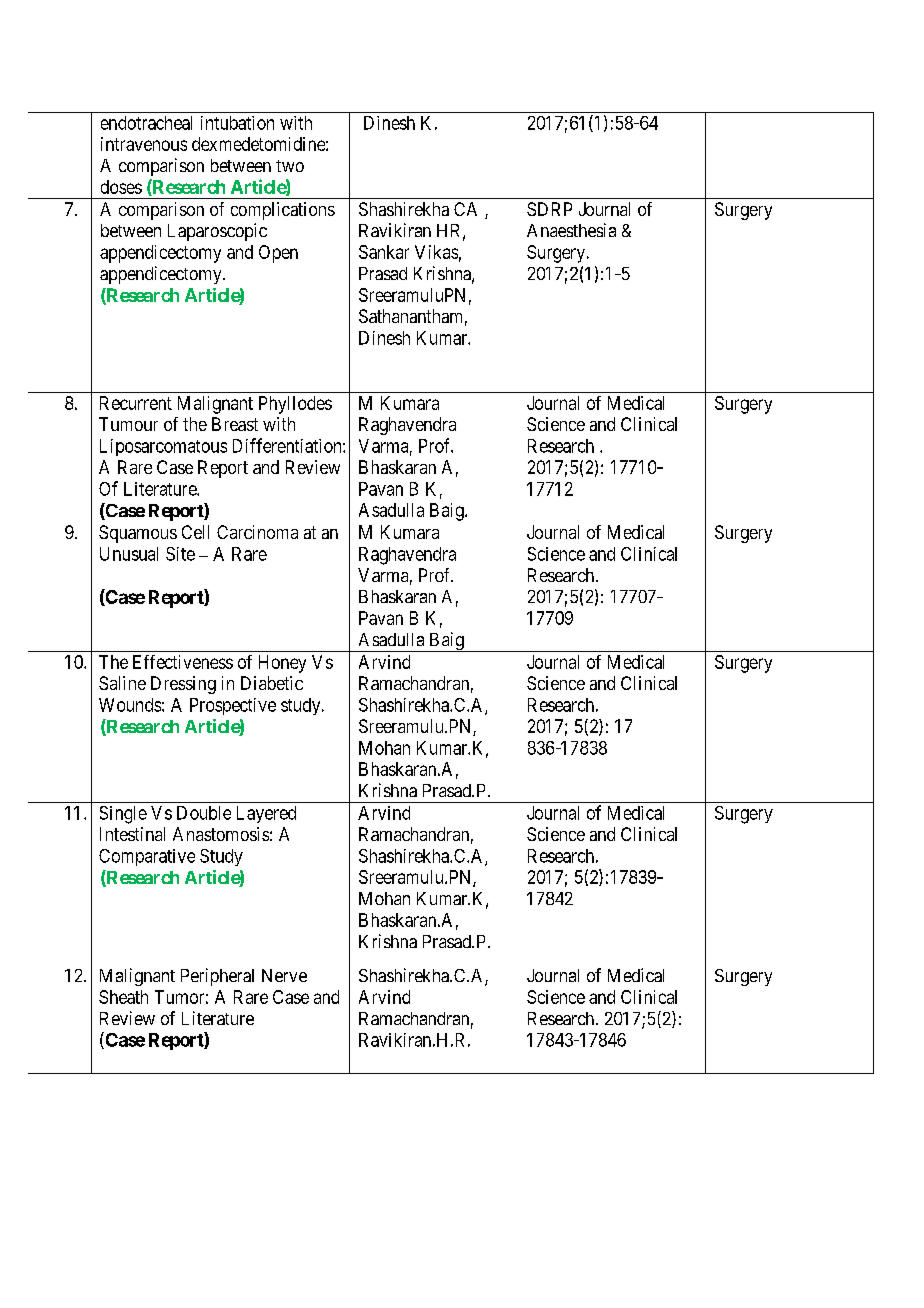  Describe the element at coordinates (436, 252) in the screenshot. I see `Vikas` at that location.
